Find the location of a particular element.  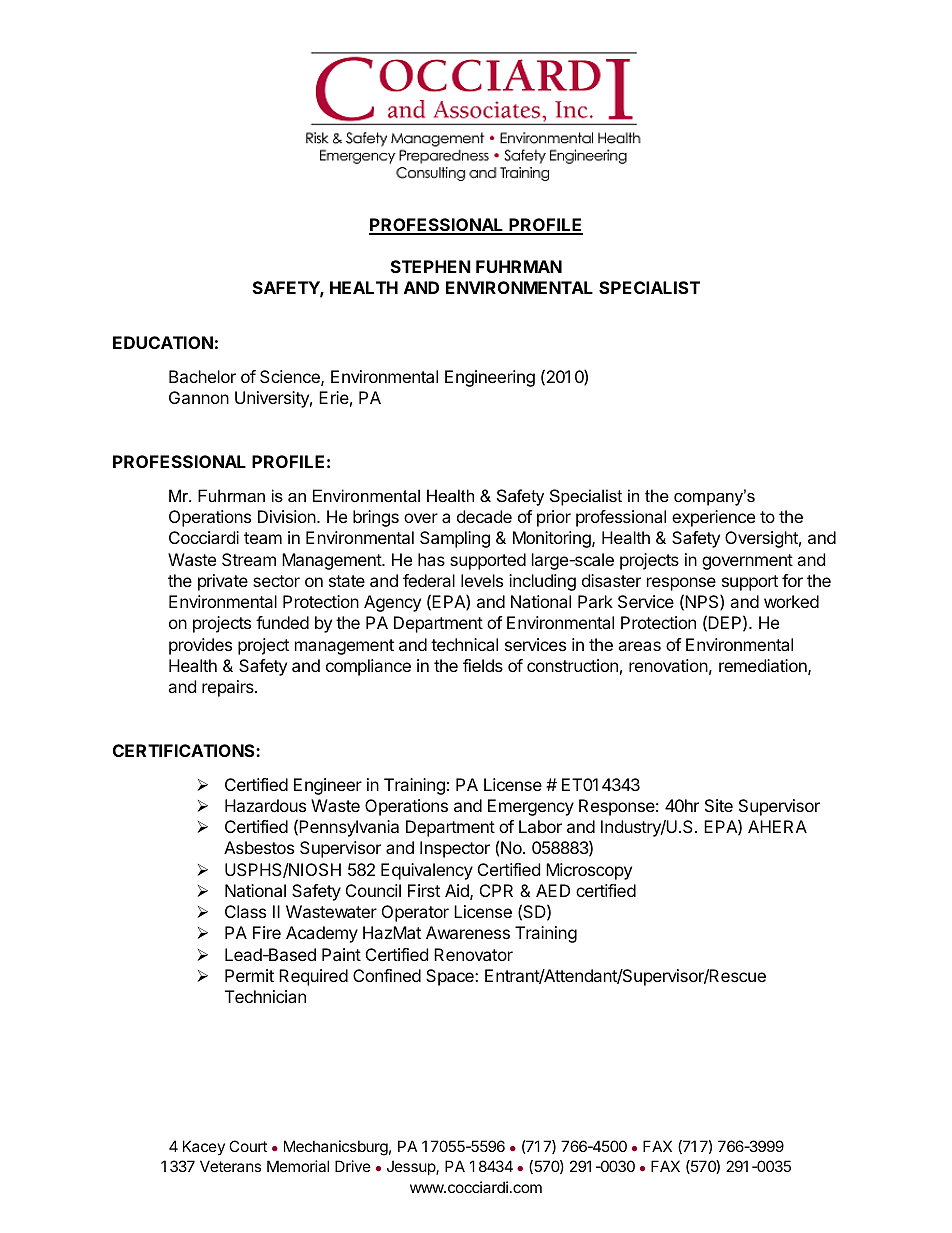

Inspector is located at coordinates (455, 849).
